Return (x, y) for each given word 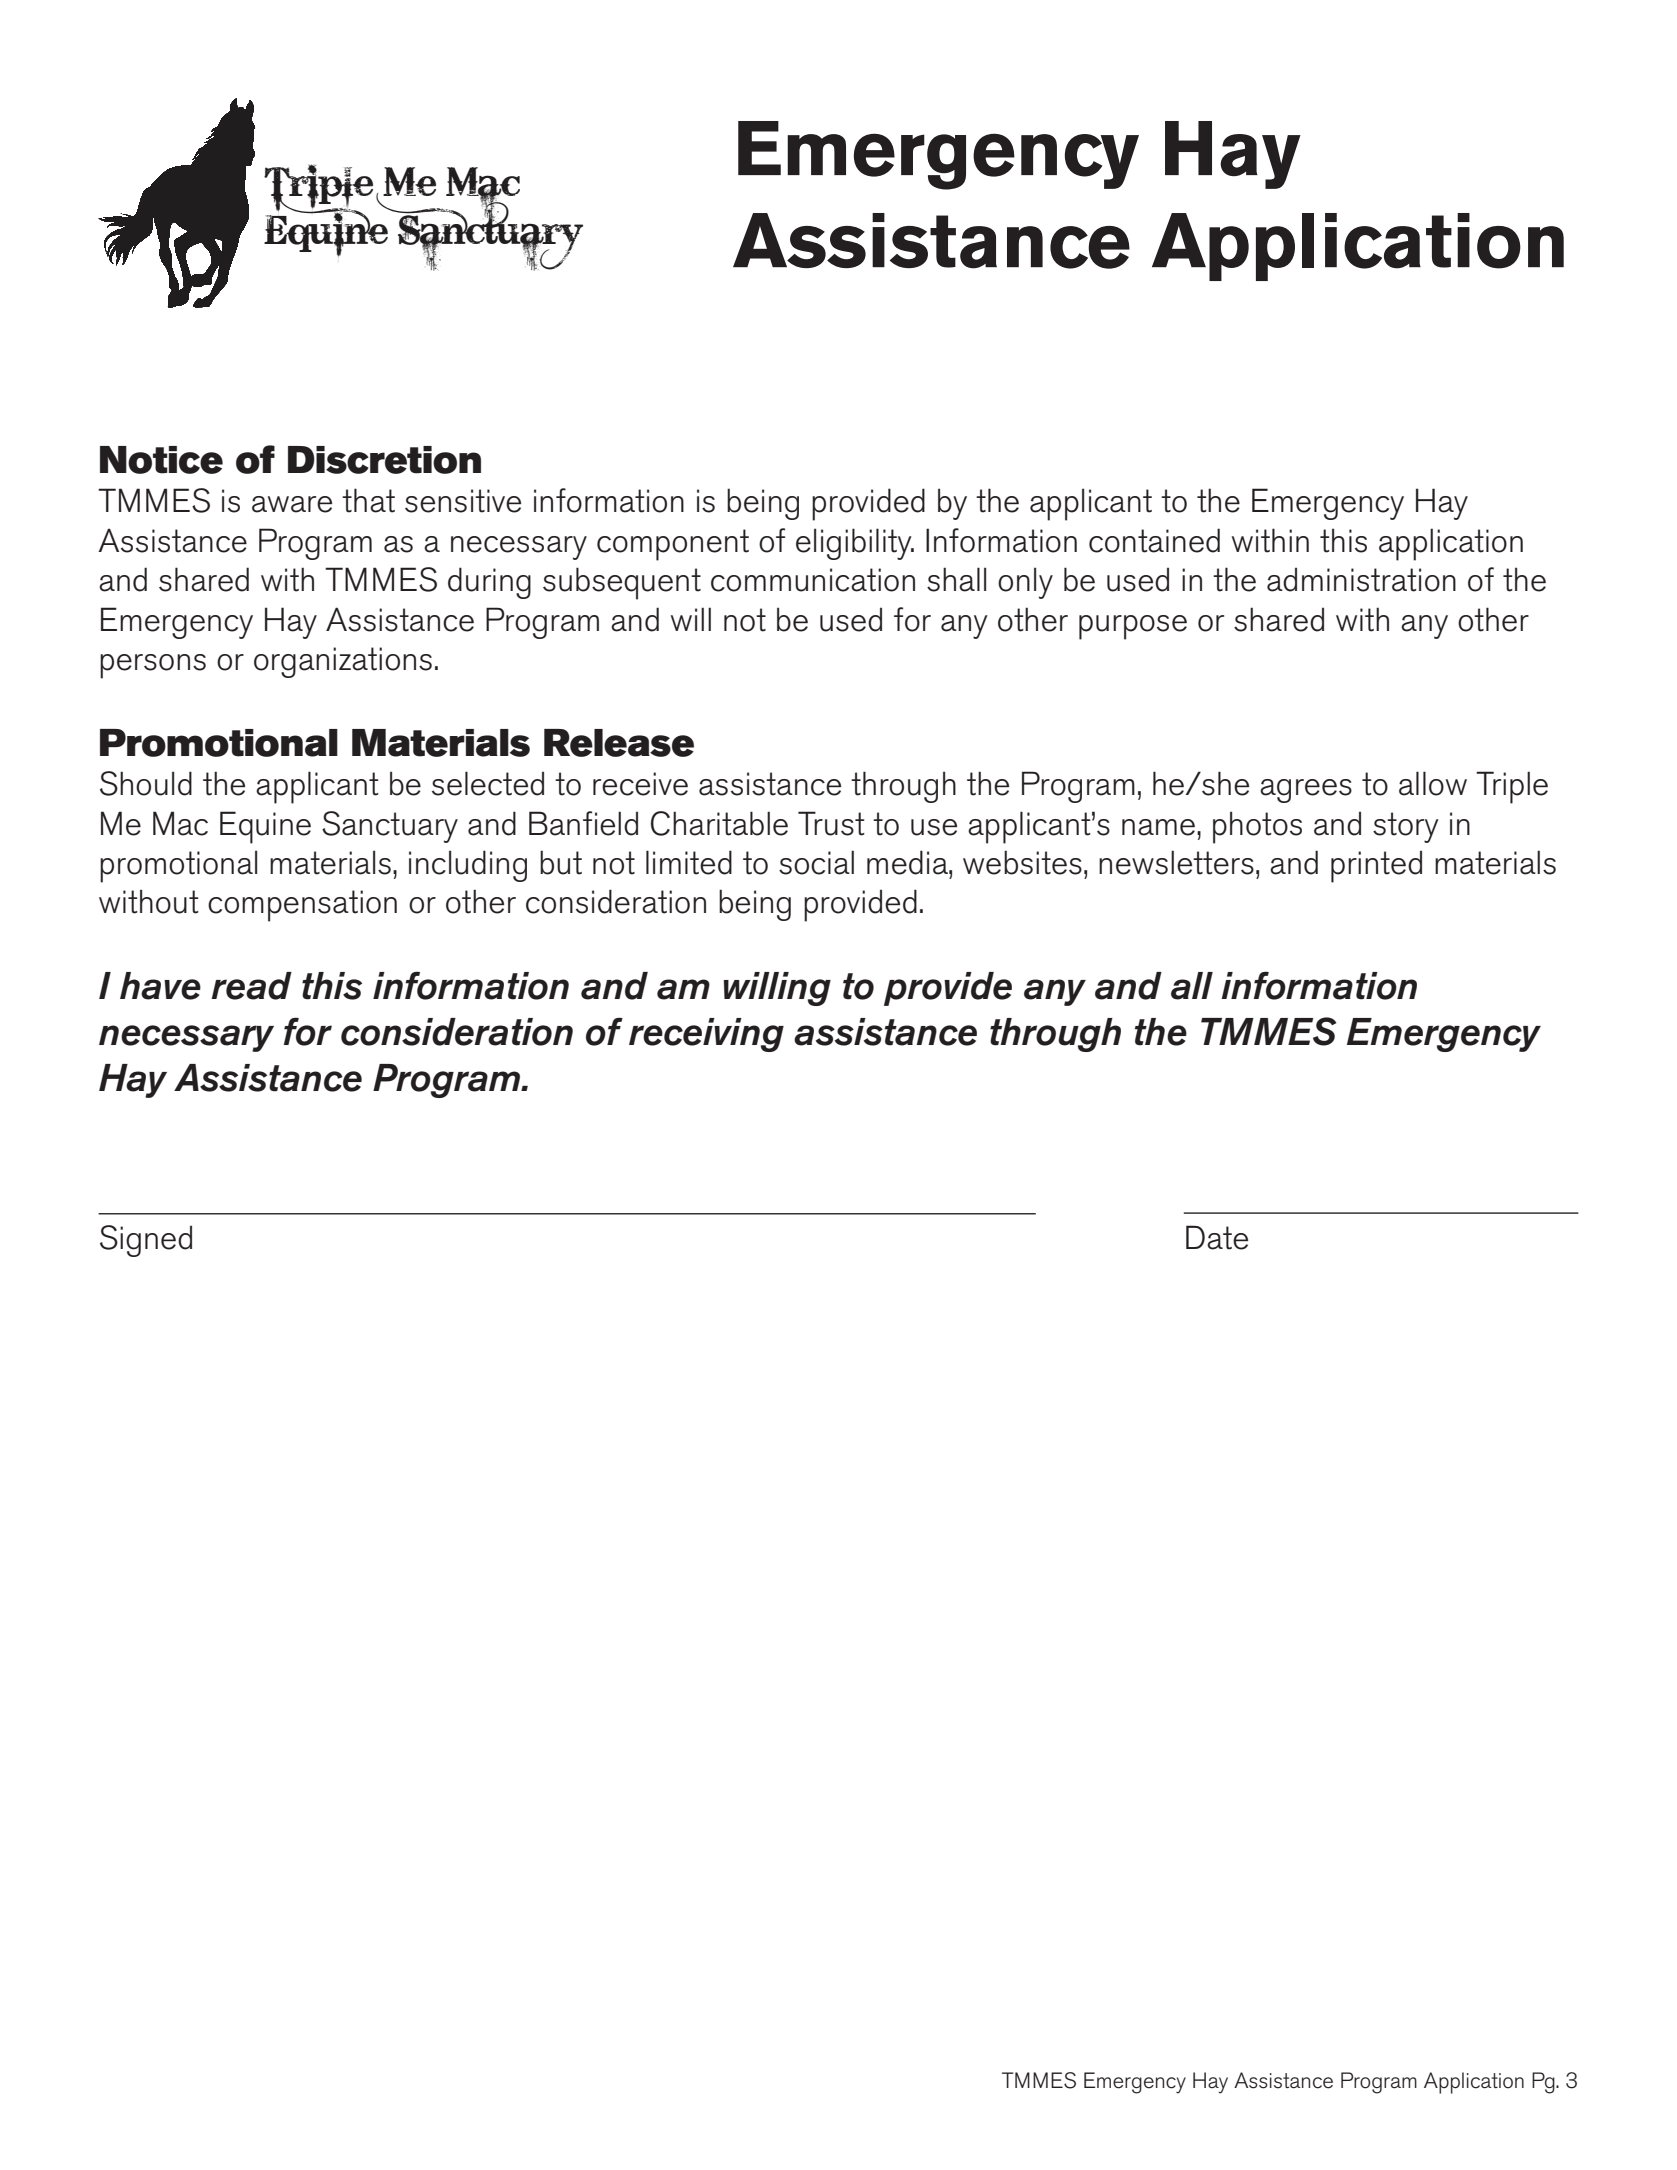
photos (1257, 827)
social (816, 862)
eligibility (855, 544)
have (160, 986)
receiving (706, 1035)
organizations (343, 662)
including (468, 866)
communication (813, 580)
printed (1376, 866)
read (251, 986)
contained (1154, 540)
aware (292, 504)
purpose (1133, 627)
